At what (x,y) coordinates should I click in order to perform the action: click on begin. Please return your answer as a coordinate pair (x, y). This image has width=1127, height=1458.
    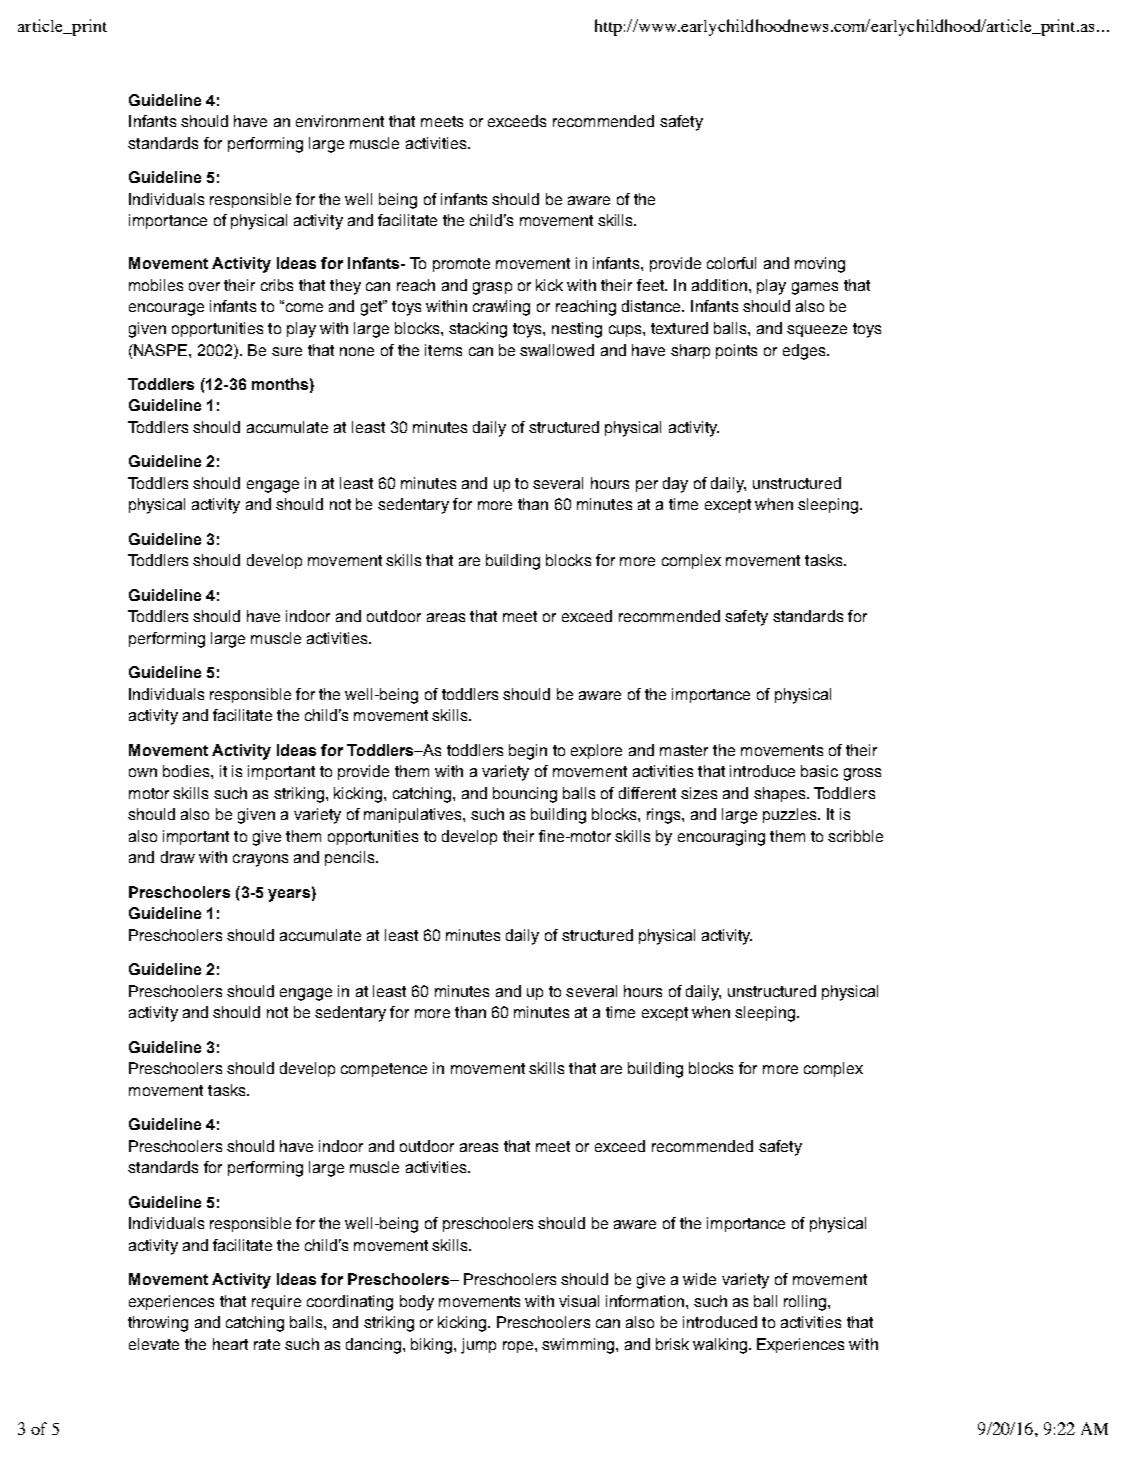
    Looking at the image, I should click on (528, 752).
